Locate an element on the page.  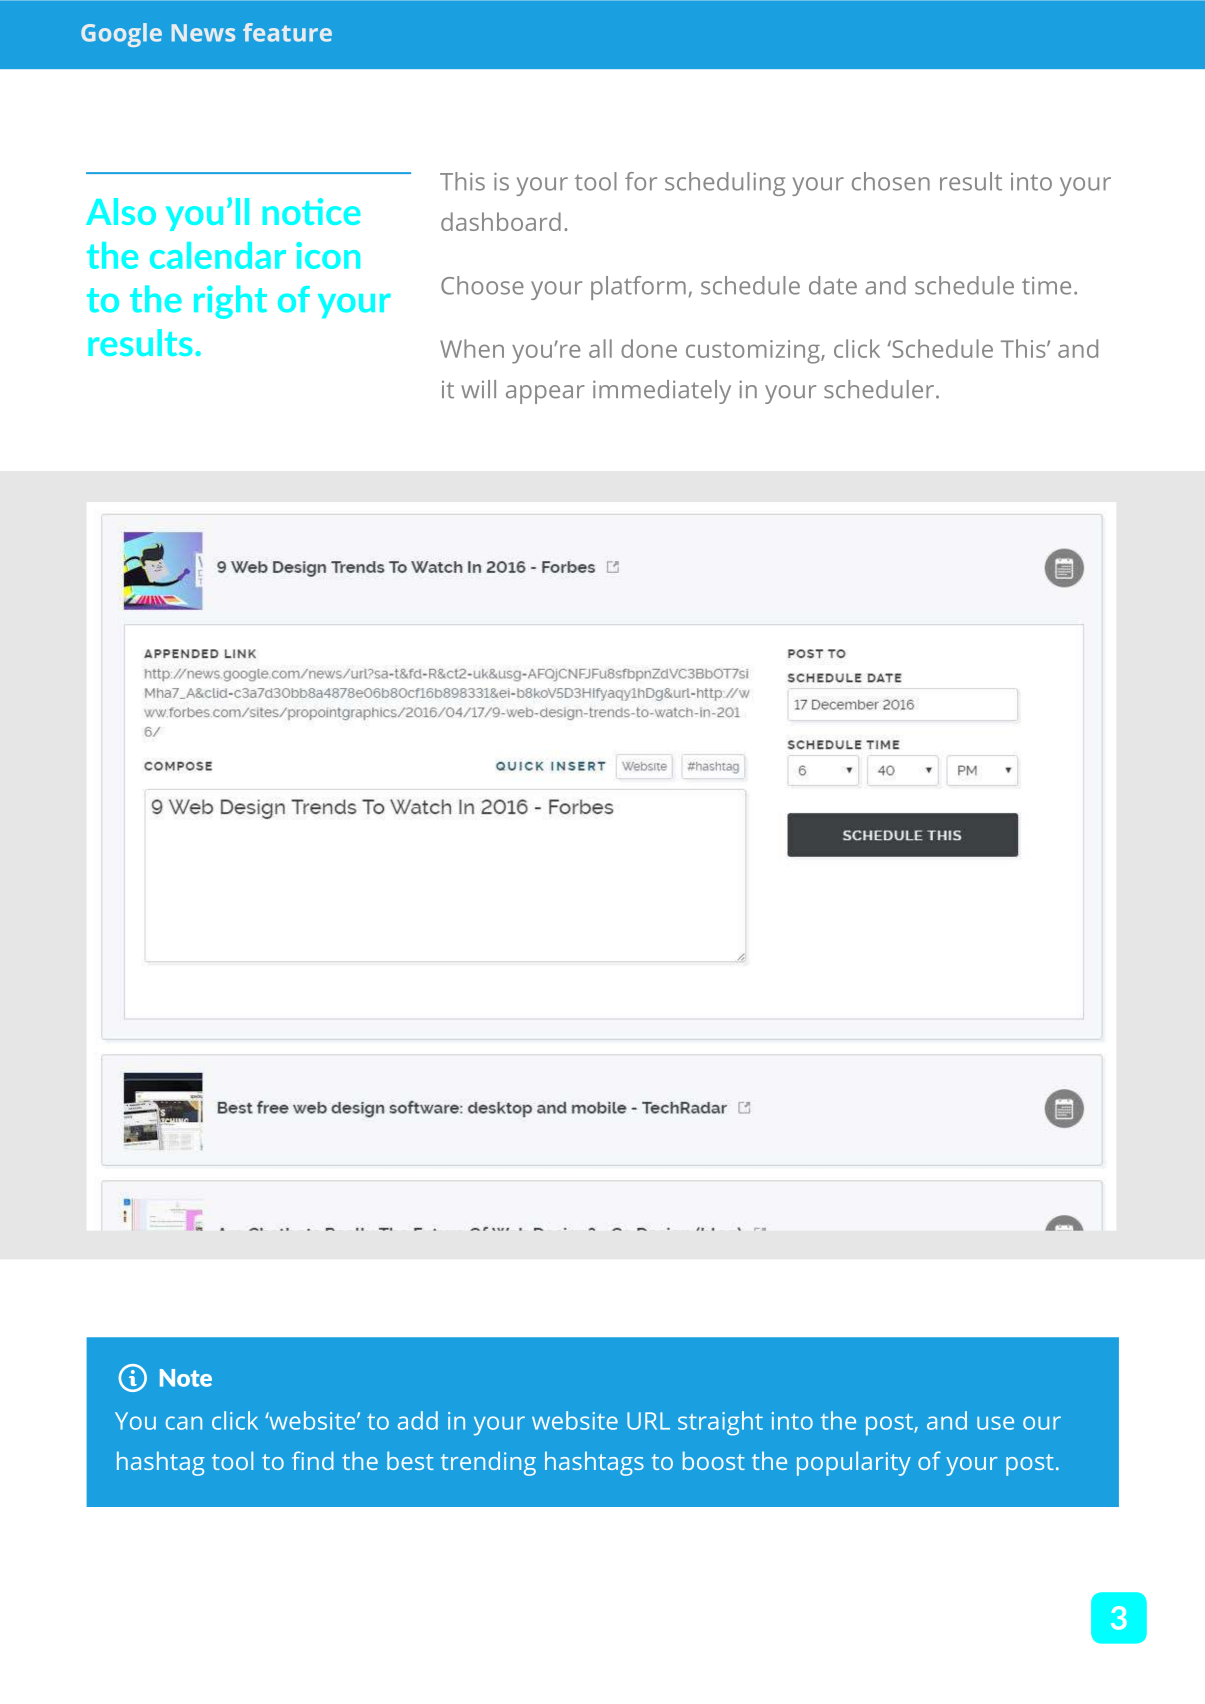
use is located at coordinates (995, 1423).
